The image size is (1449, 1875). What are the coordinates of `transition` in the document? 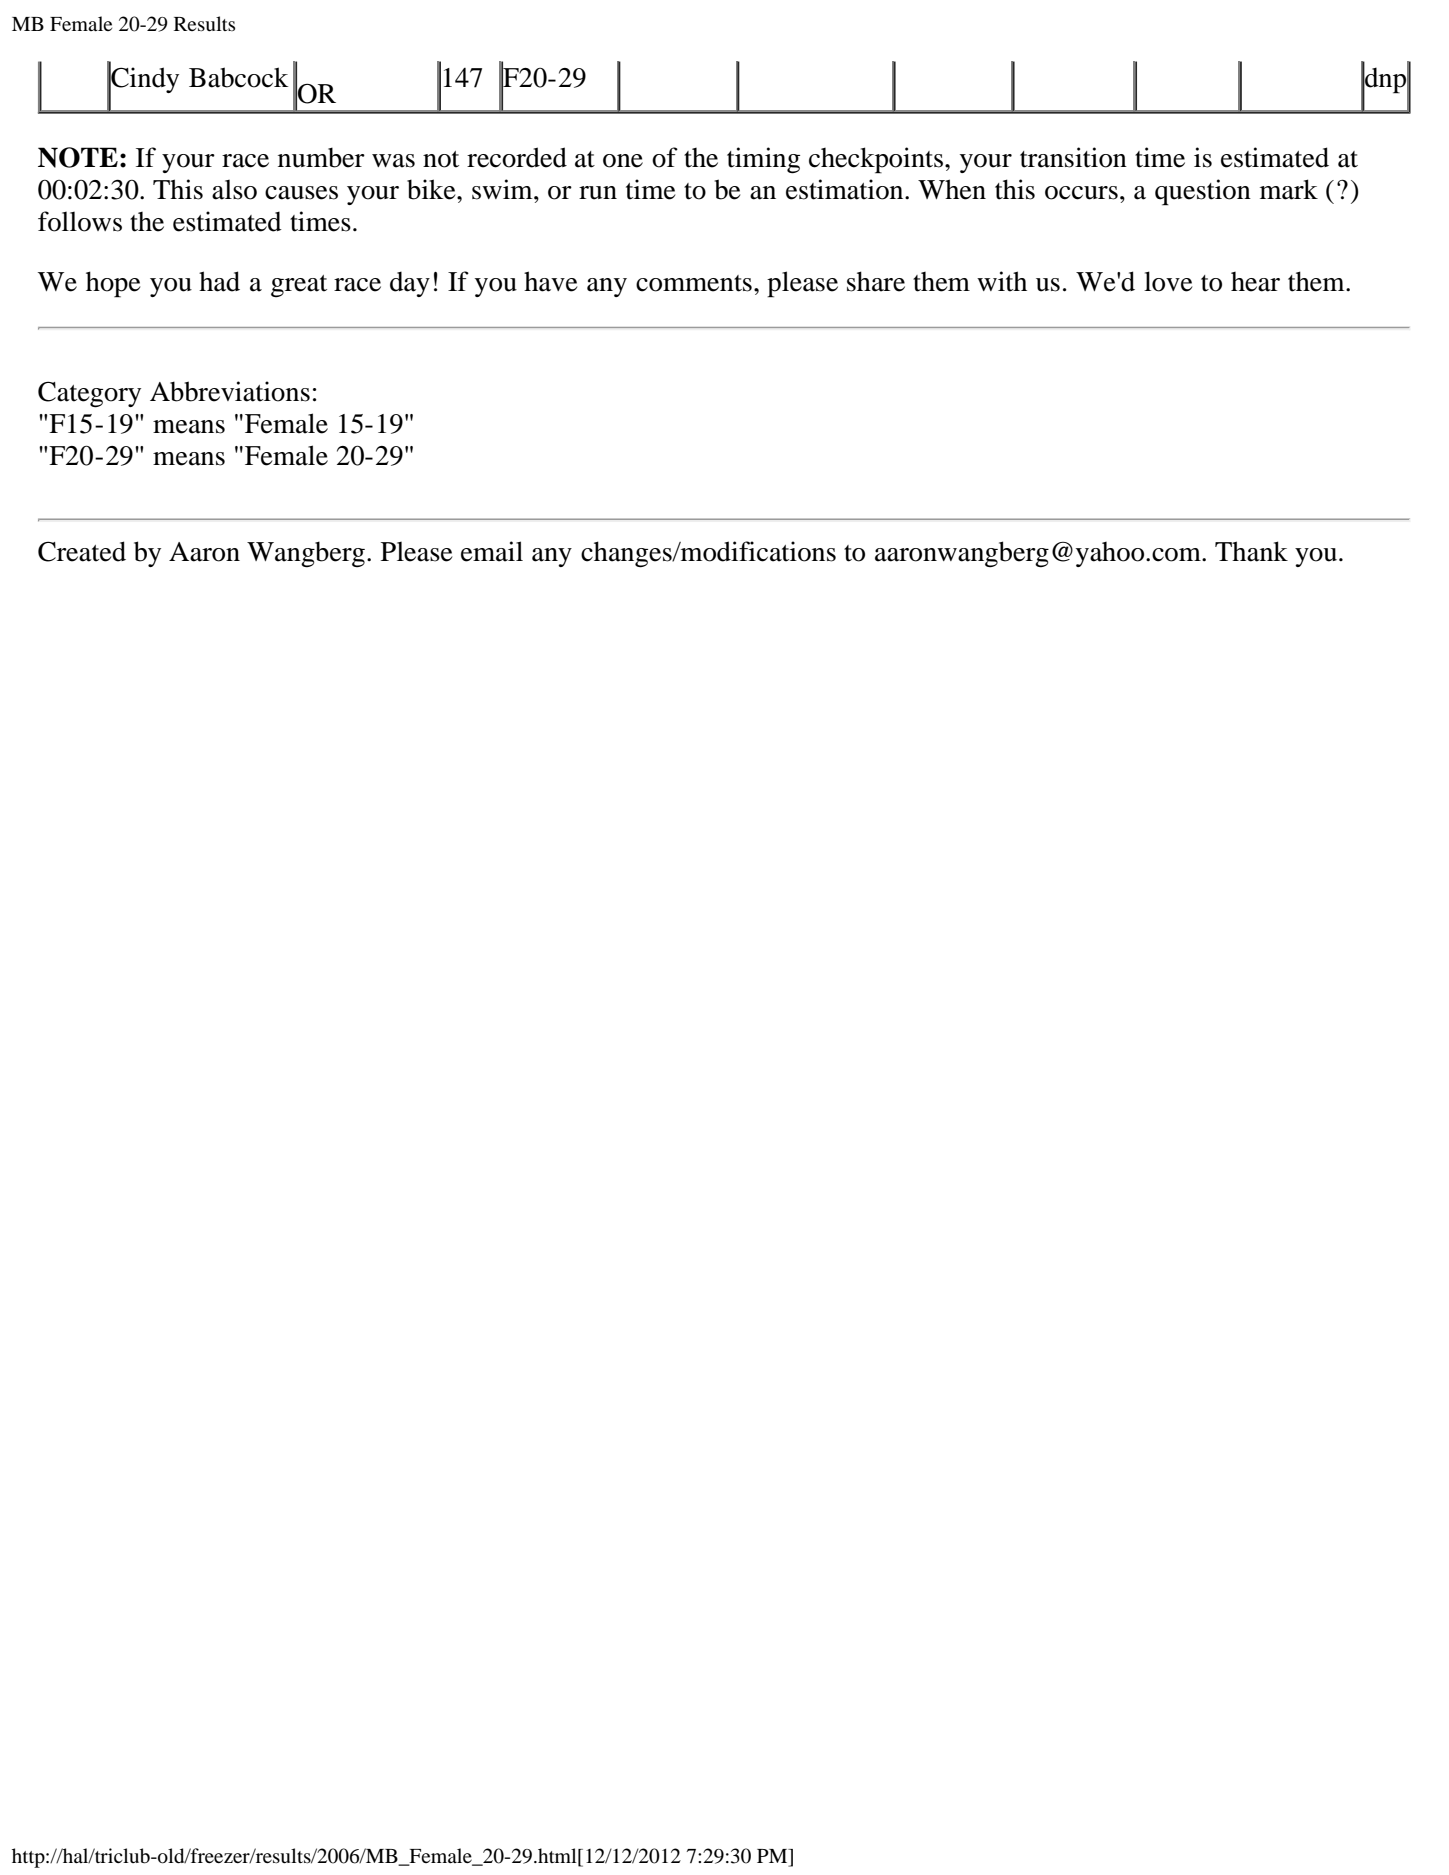 It's located at (1073, 157).
